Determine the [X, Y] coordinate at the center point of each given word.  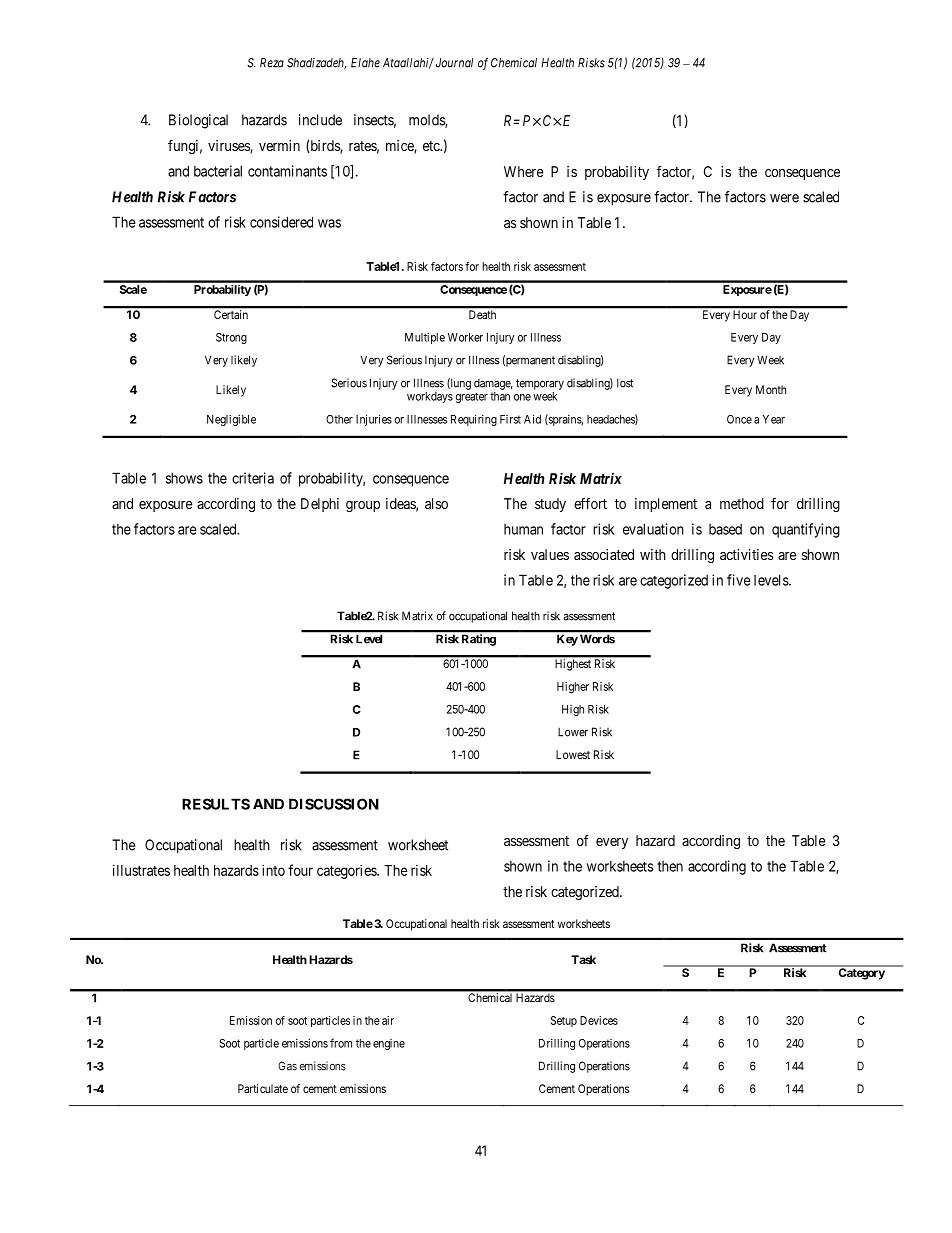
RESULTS [216, 804]
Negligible [231, 420]
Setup [564, 1021]
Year [774, 419]
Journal [454, 63]
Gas [287, 1066]
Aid [532, 419]
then [670, 866]
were [784, 198]
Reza [272, 63]
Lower [573, 732]
